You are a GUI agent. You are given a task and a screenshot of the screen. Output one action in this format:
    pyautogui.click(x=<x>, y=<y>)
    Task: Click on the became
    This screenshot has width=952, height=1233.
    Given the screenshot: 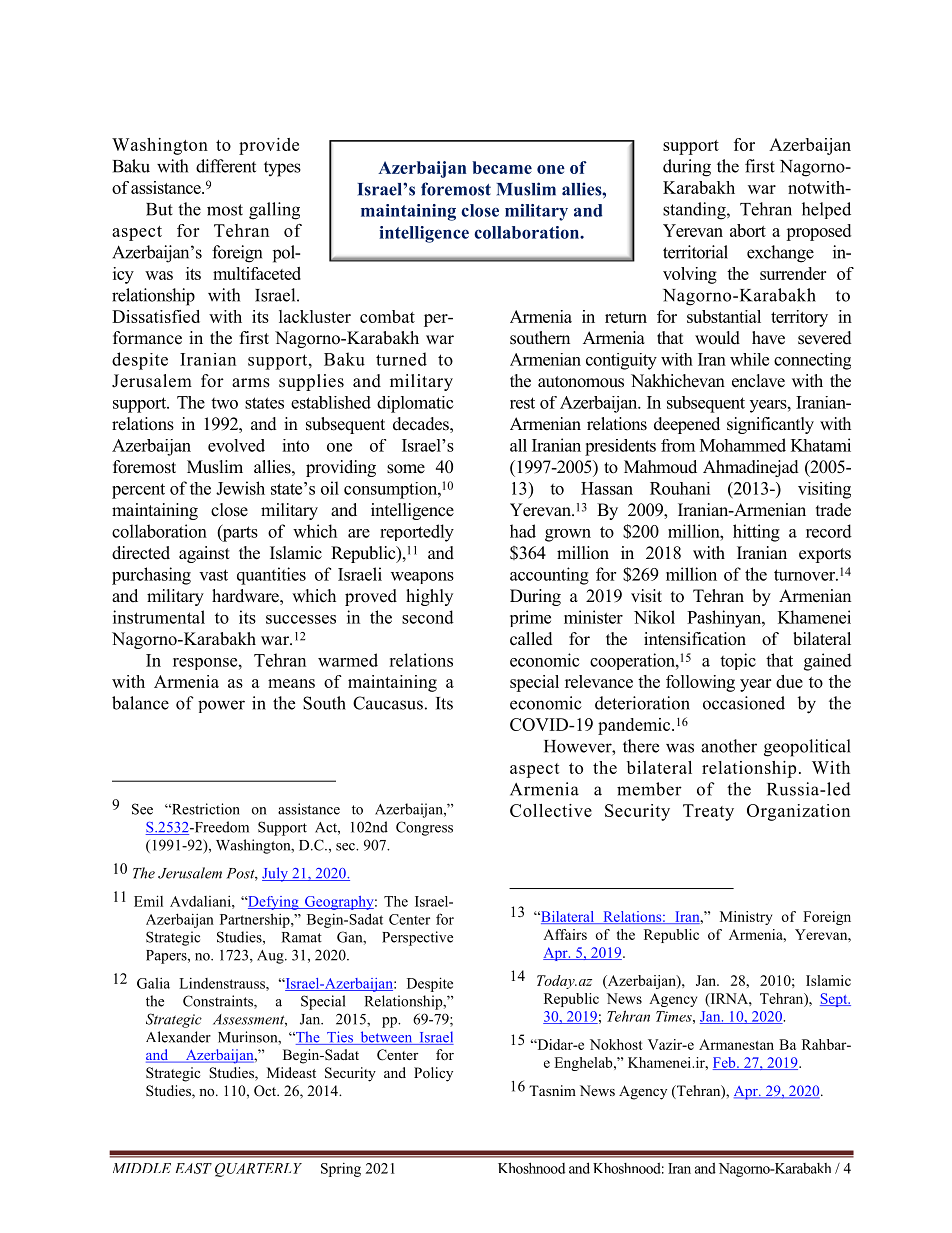 What is the action you would take?
    pyautogui.click(x=502, y=167)
